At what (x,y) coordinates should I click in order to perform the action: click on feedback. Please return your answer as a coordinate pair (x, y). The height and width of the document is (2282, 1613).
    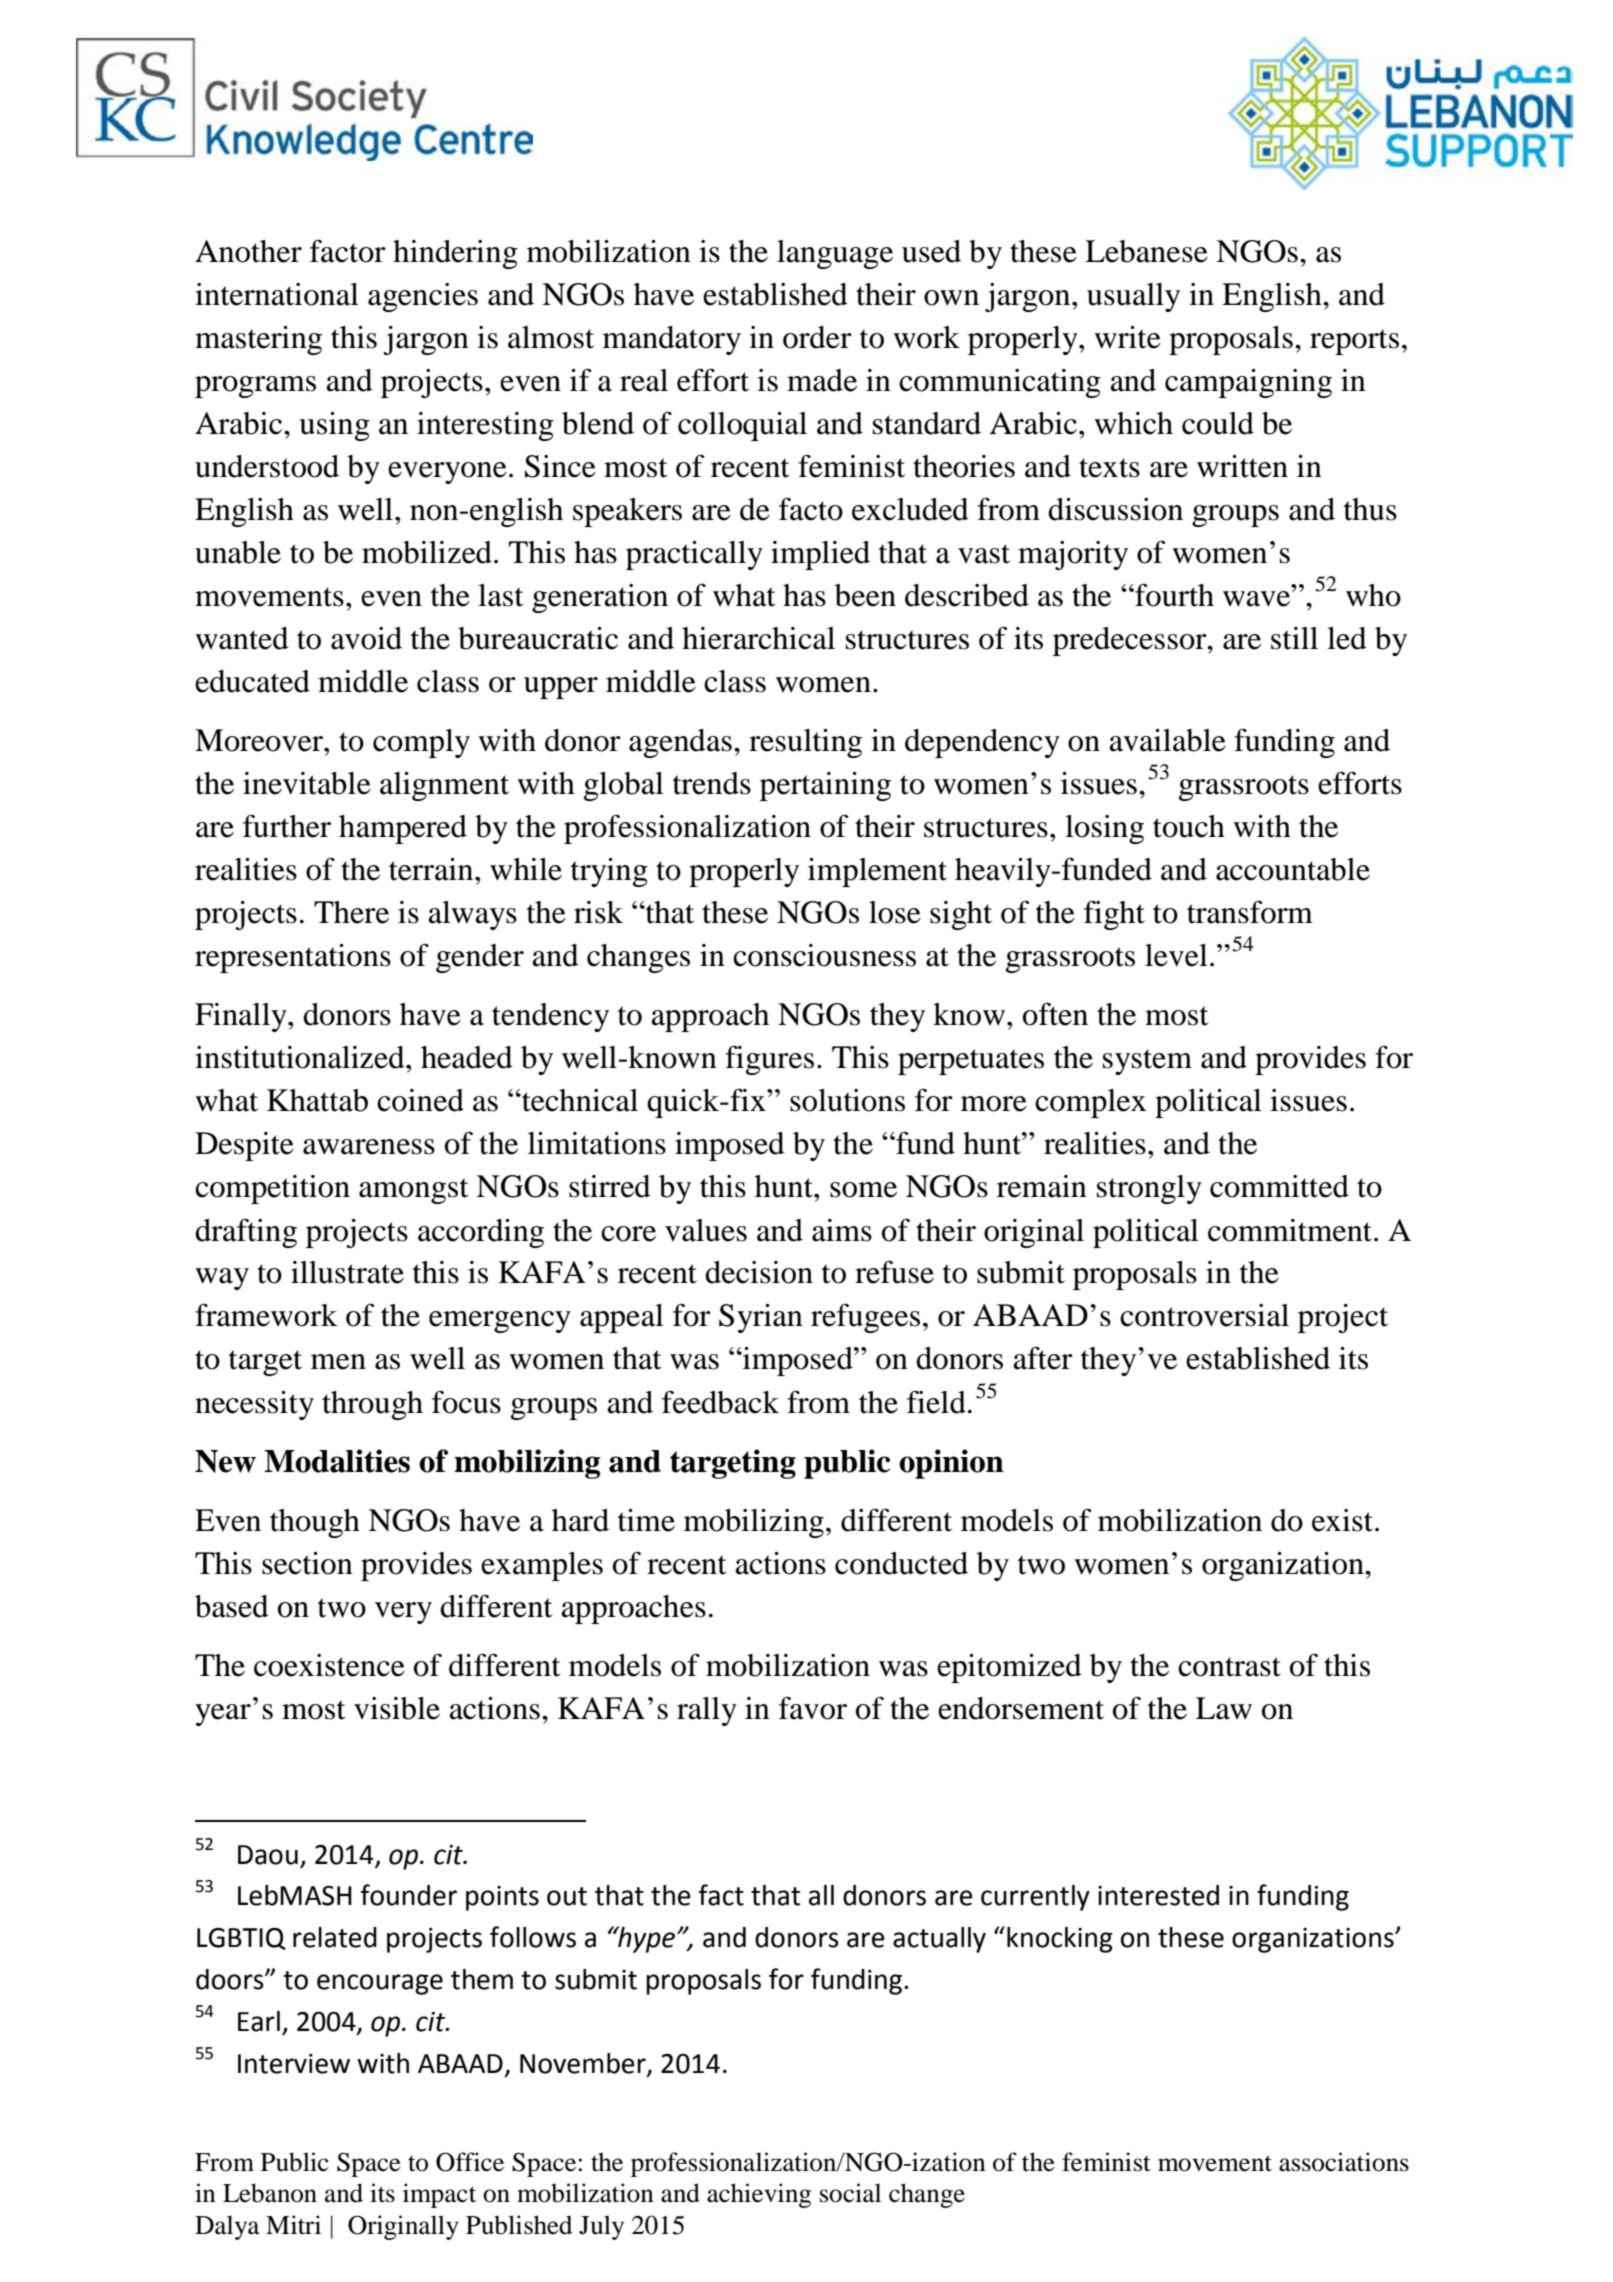
    Looking at the image, I should click on (720, 1402).
